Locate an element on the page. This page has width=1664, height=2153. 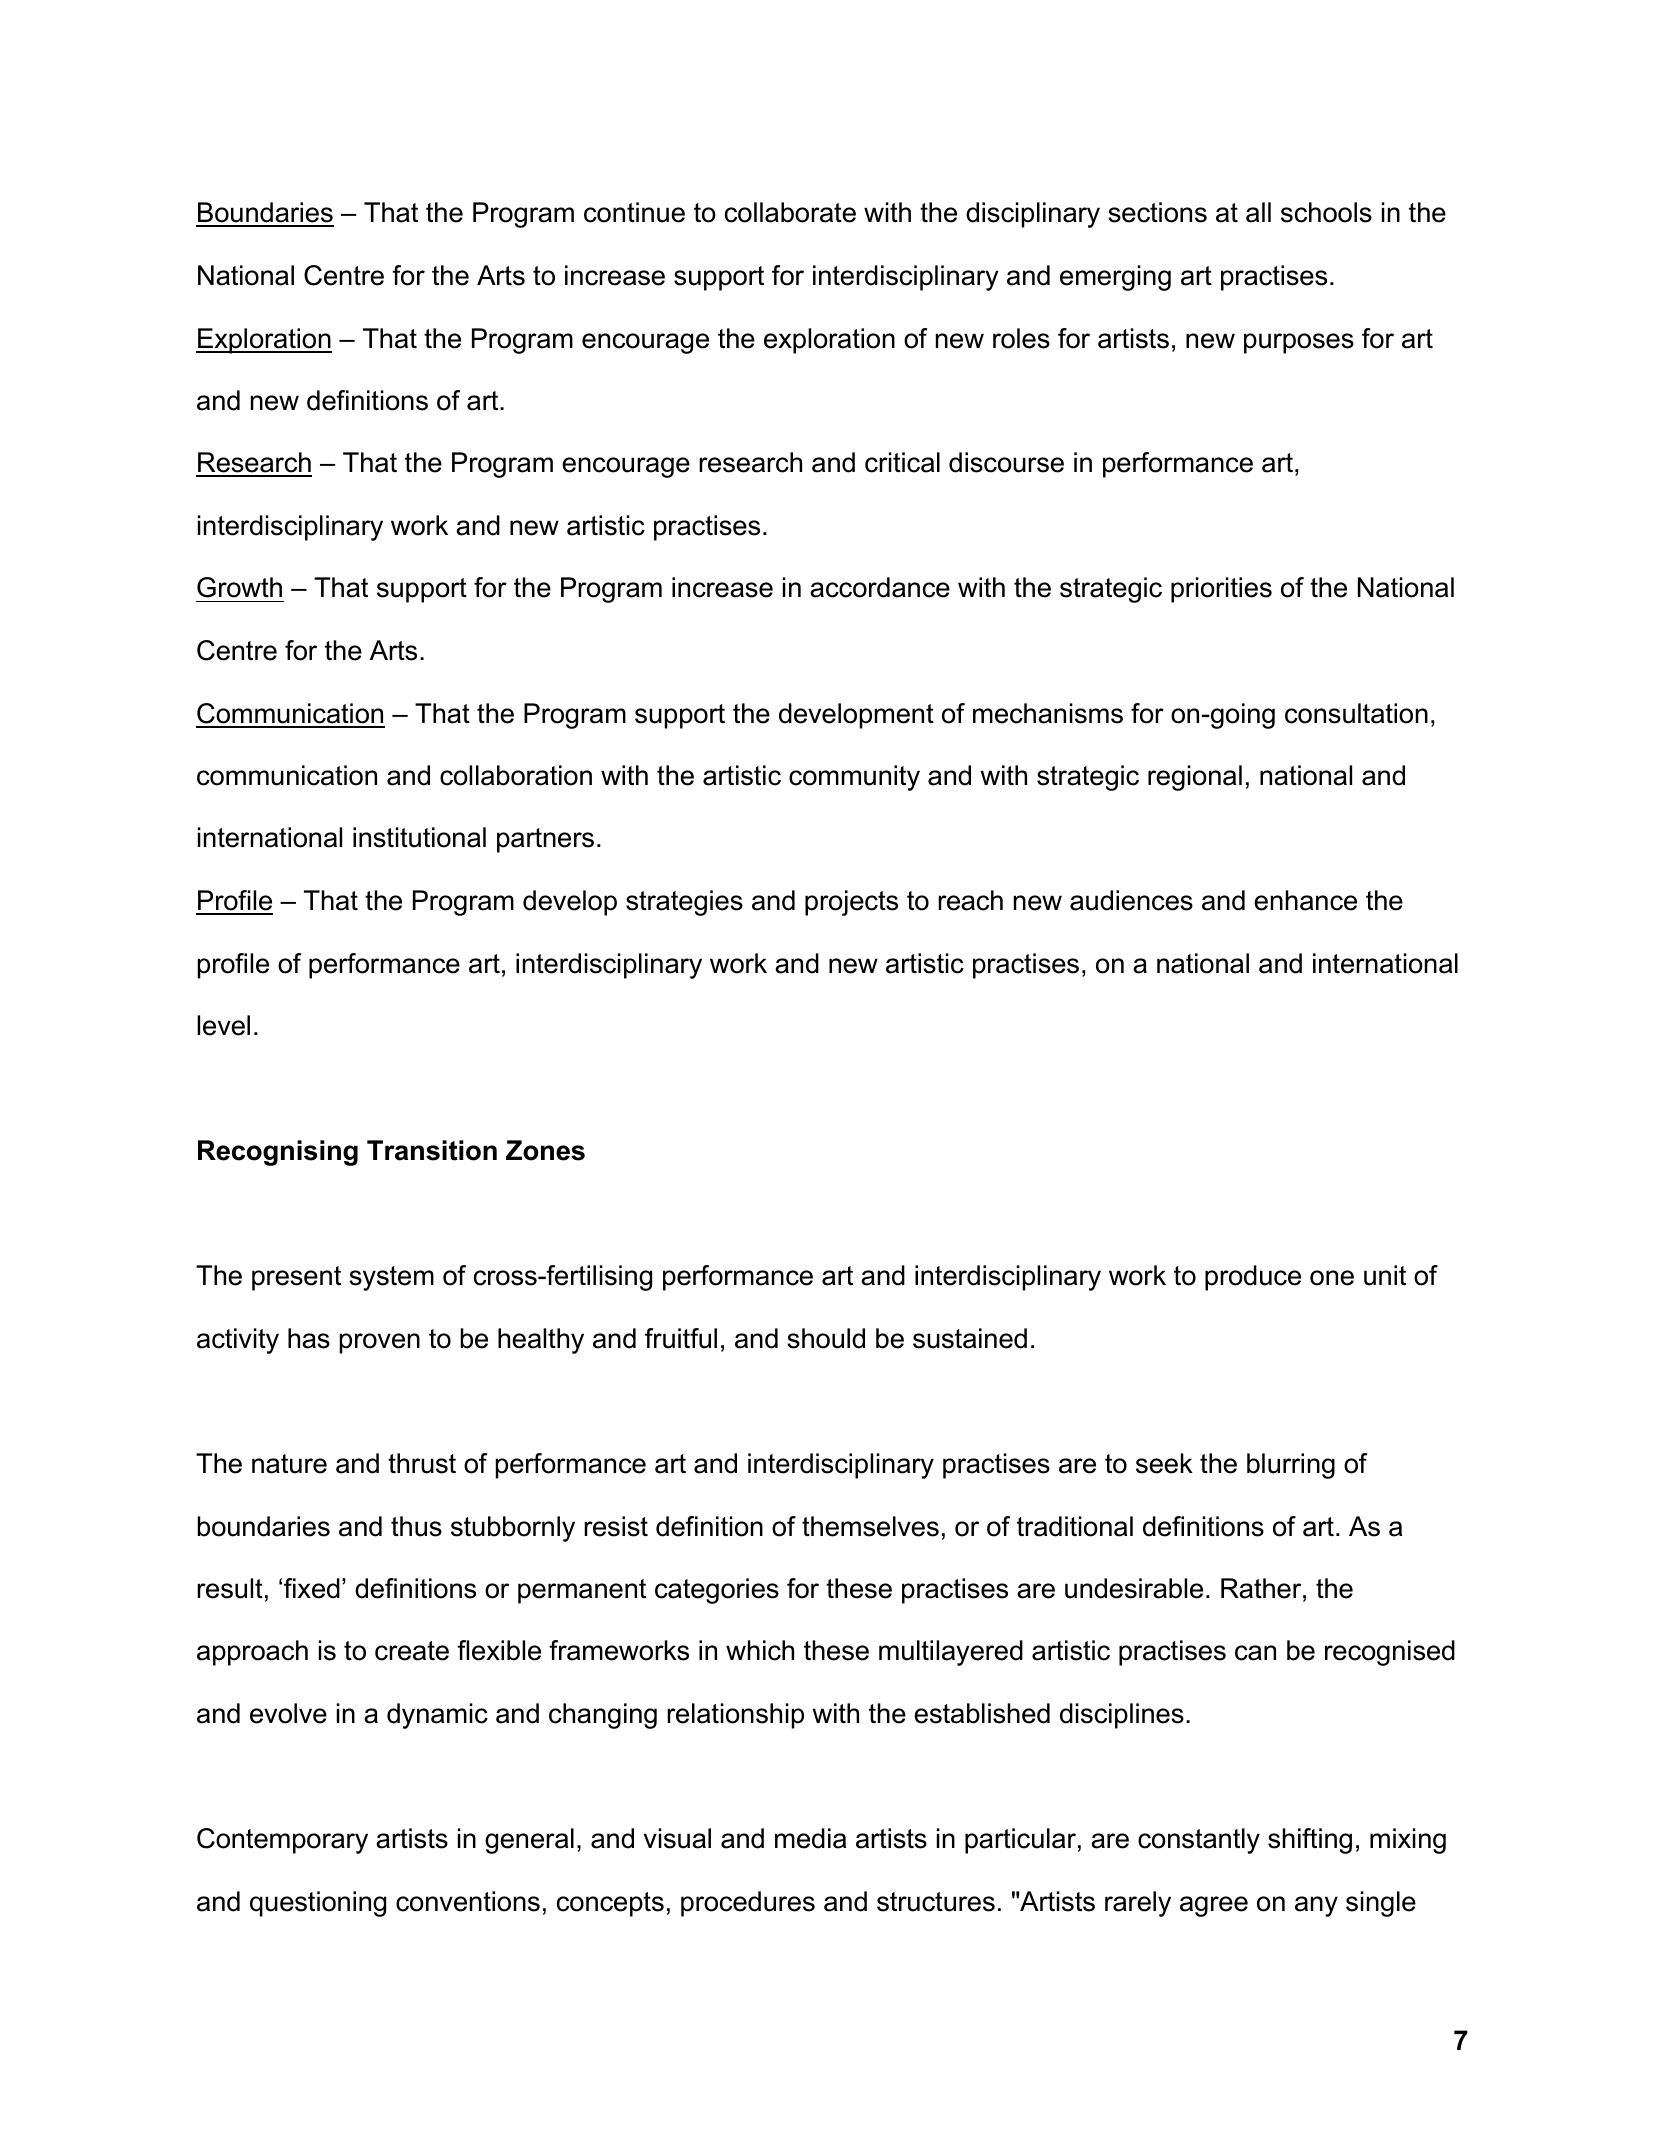
continue is located at coordinates (634, 212).
